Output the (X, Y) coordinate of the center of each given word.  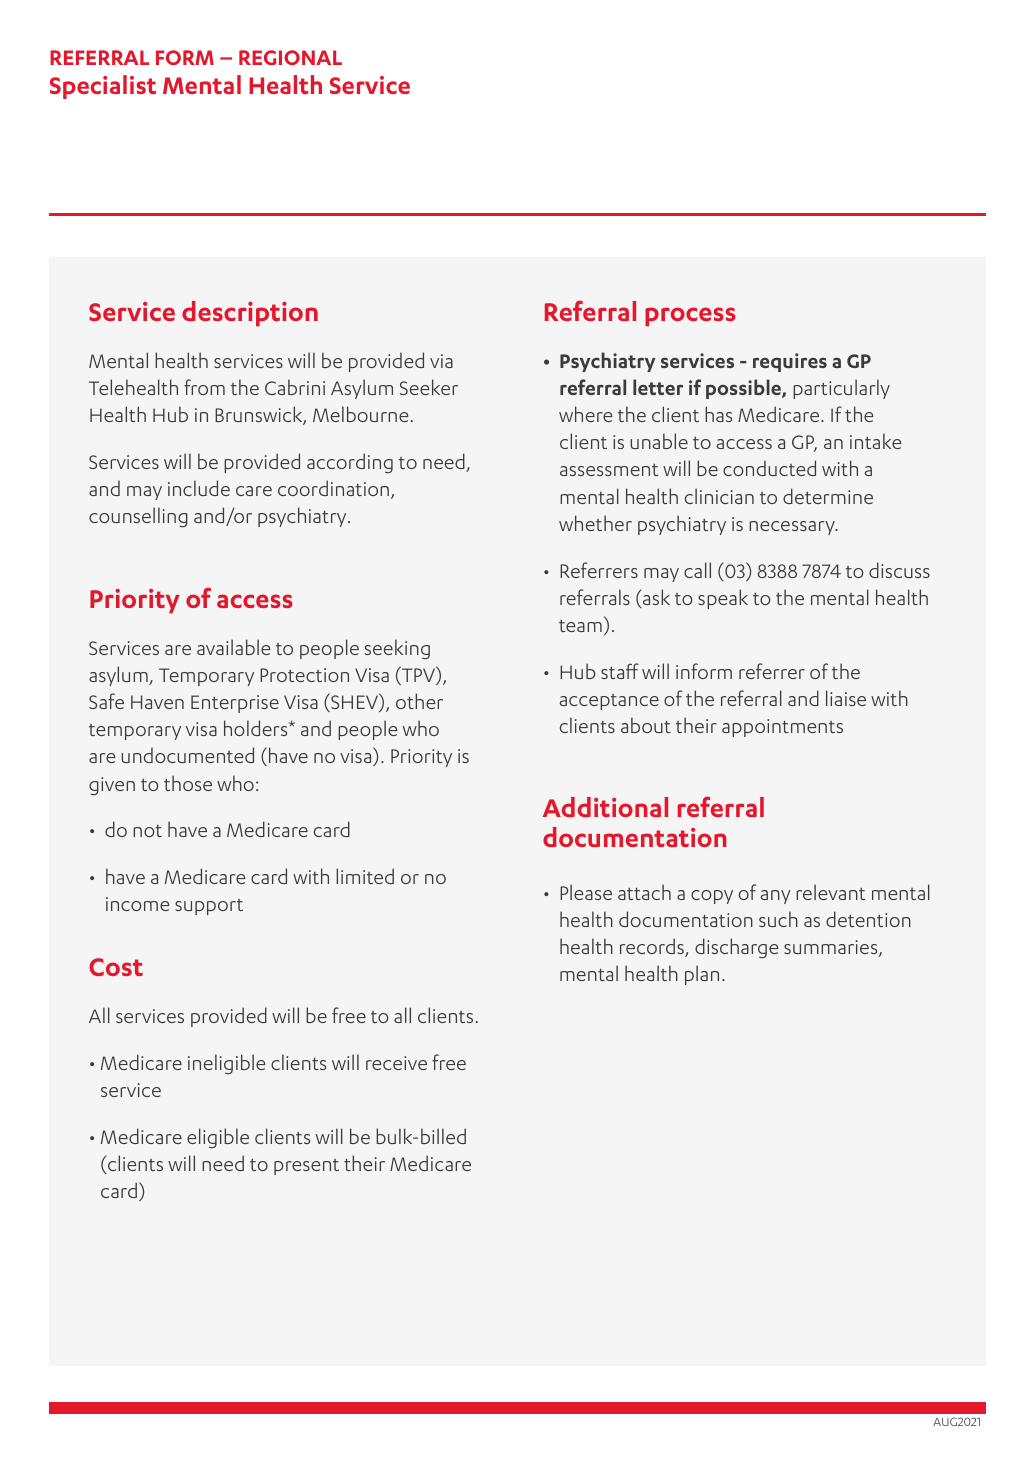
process (690, 316)
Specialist (103, 87)
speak (723, 599)
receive (396, 1063)
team (580, 626)
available (234, 647)
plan (702, 975)
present (306, 1167)
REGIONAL (290, 57)
